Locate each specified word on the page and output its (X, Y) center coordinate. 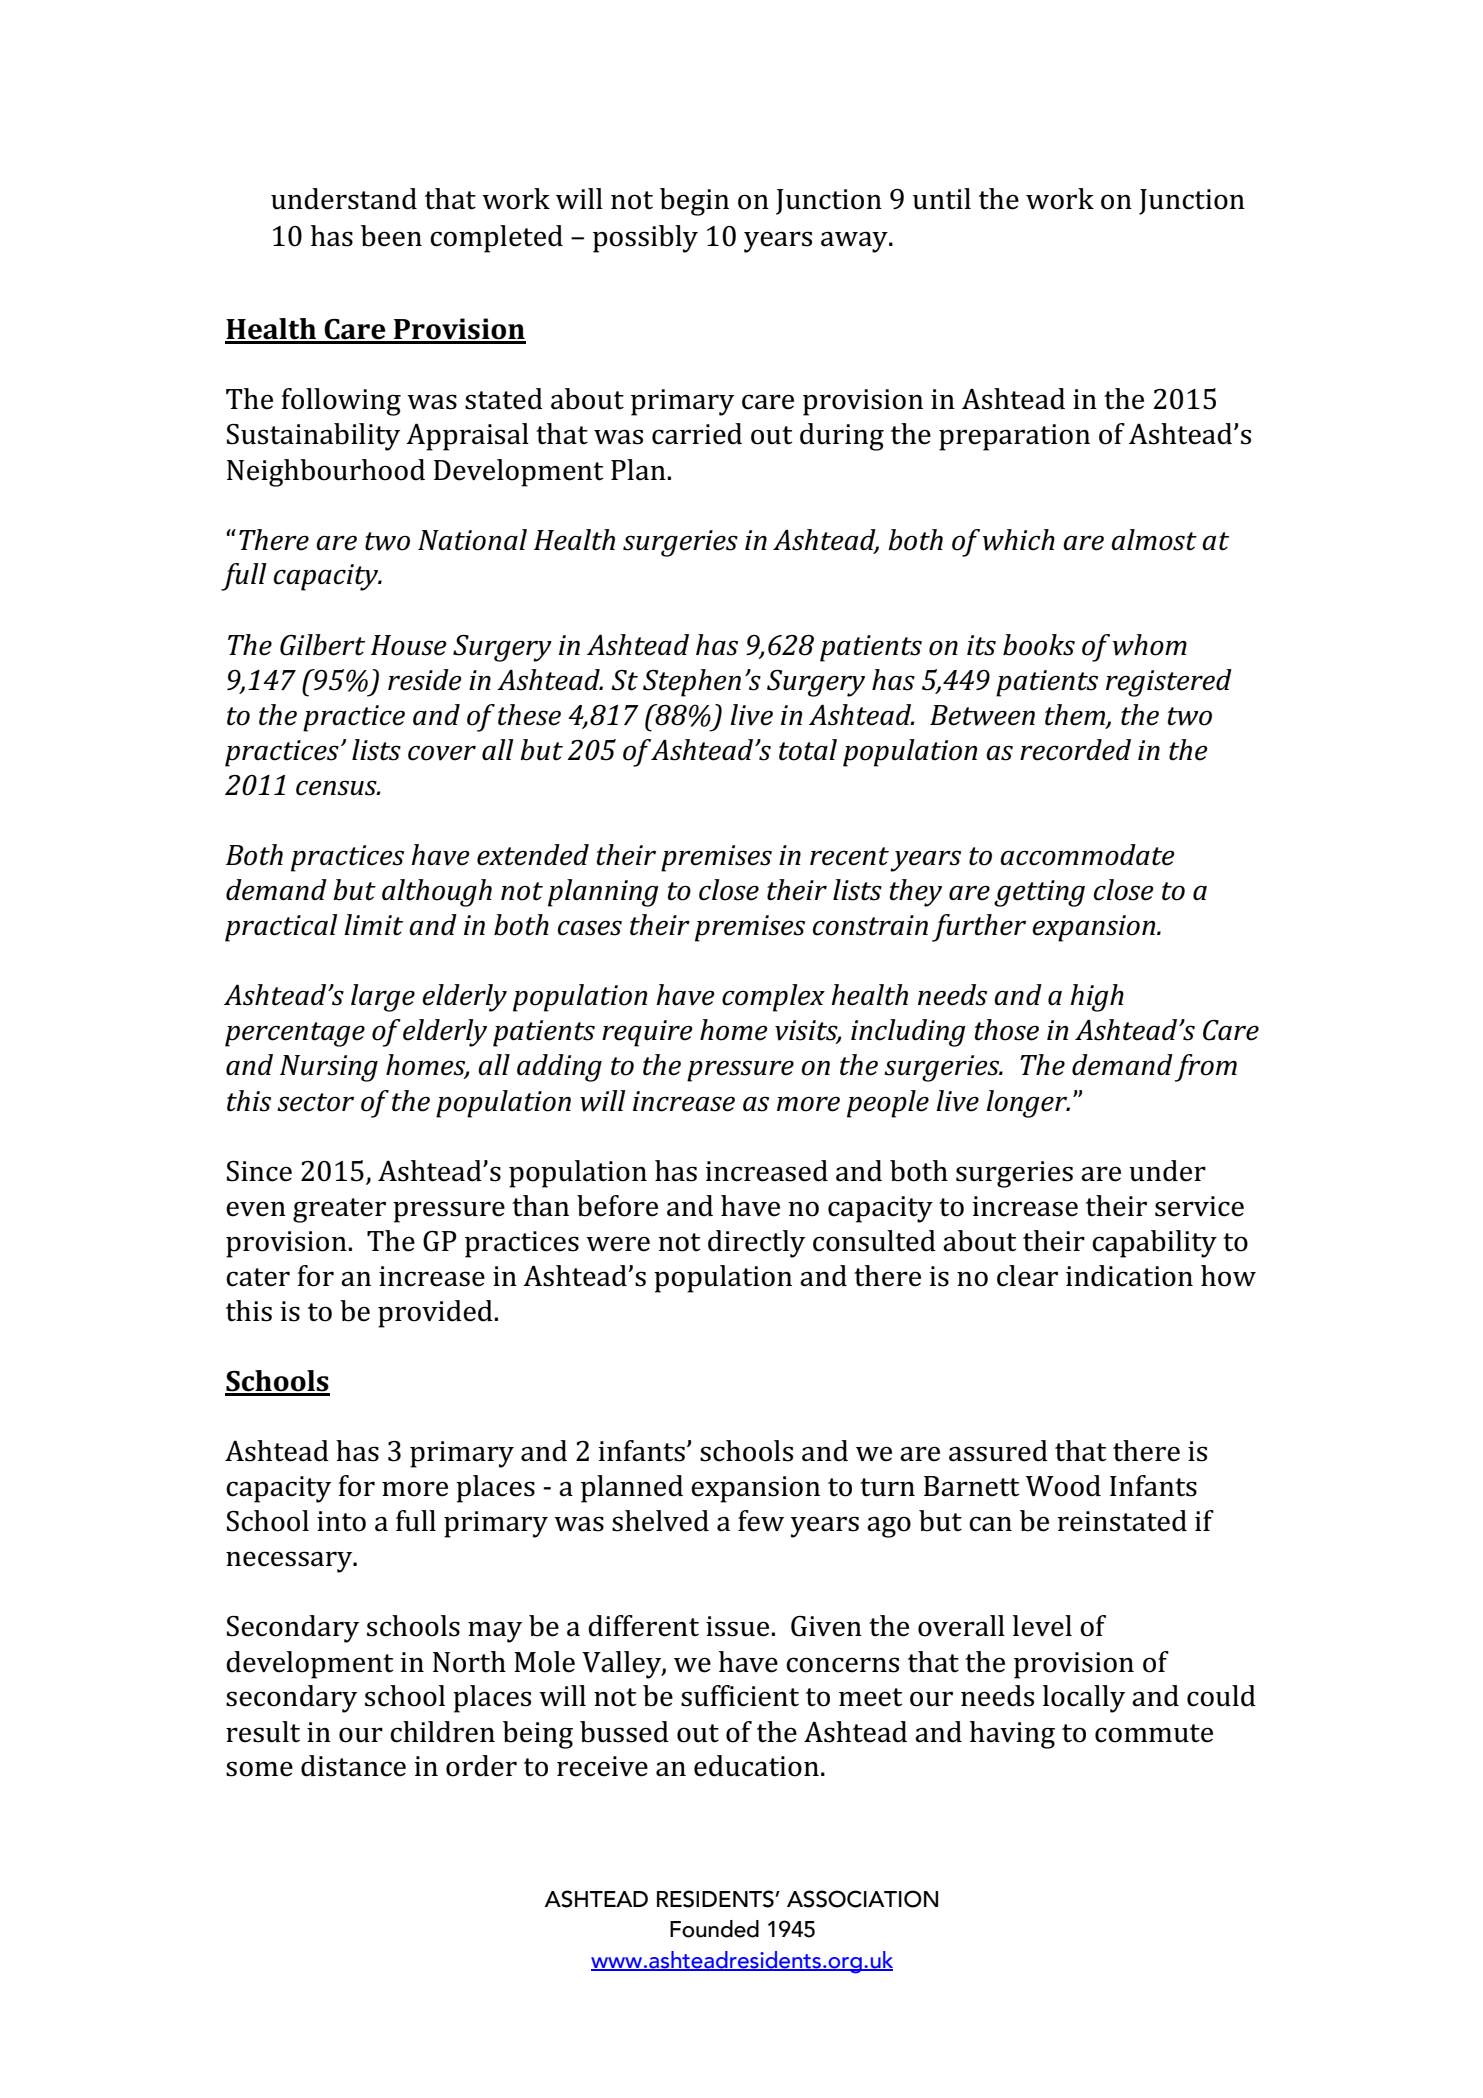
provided (436, 1314)
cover (442, 753)
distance (353, 1766)
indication (1129, 1276)
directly (756, 1244)
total (808, 750)
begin (694, 202)
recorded (1075, 750)
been (391, 236)
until (942, 199)
